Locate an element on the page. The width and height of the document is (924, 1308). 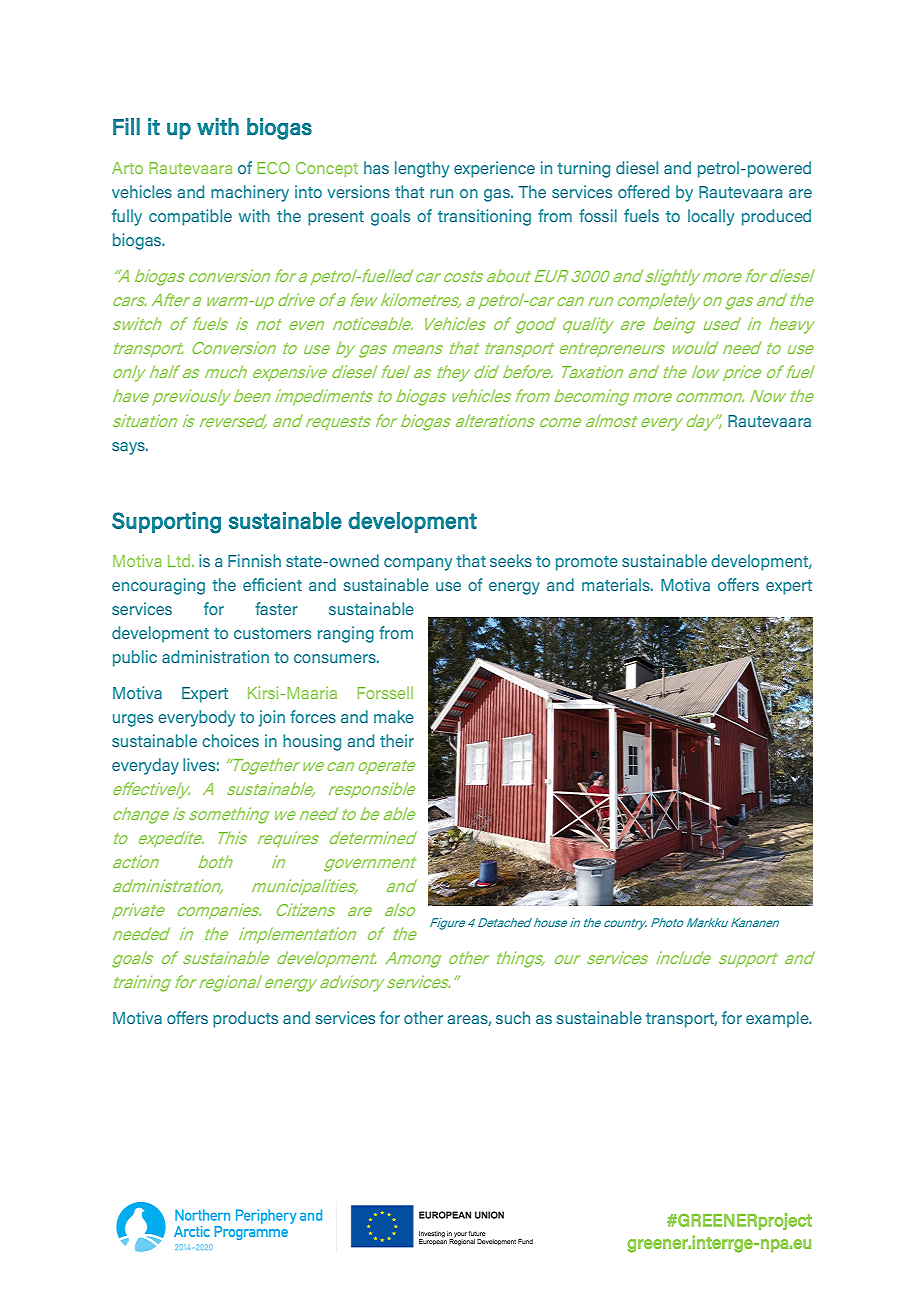
compatible is located at coordinates (190, 217).
